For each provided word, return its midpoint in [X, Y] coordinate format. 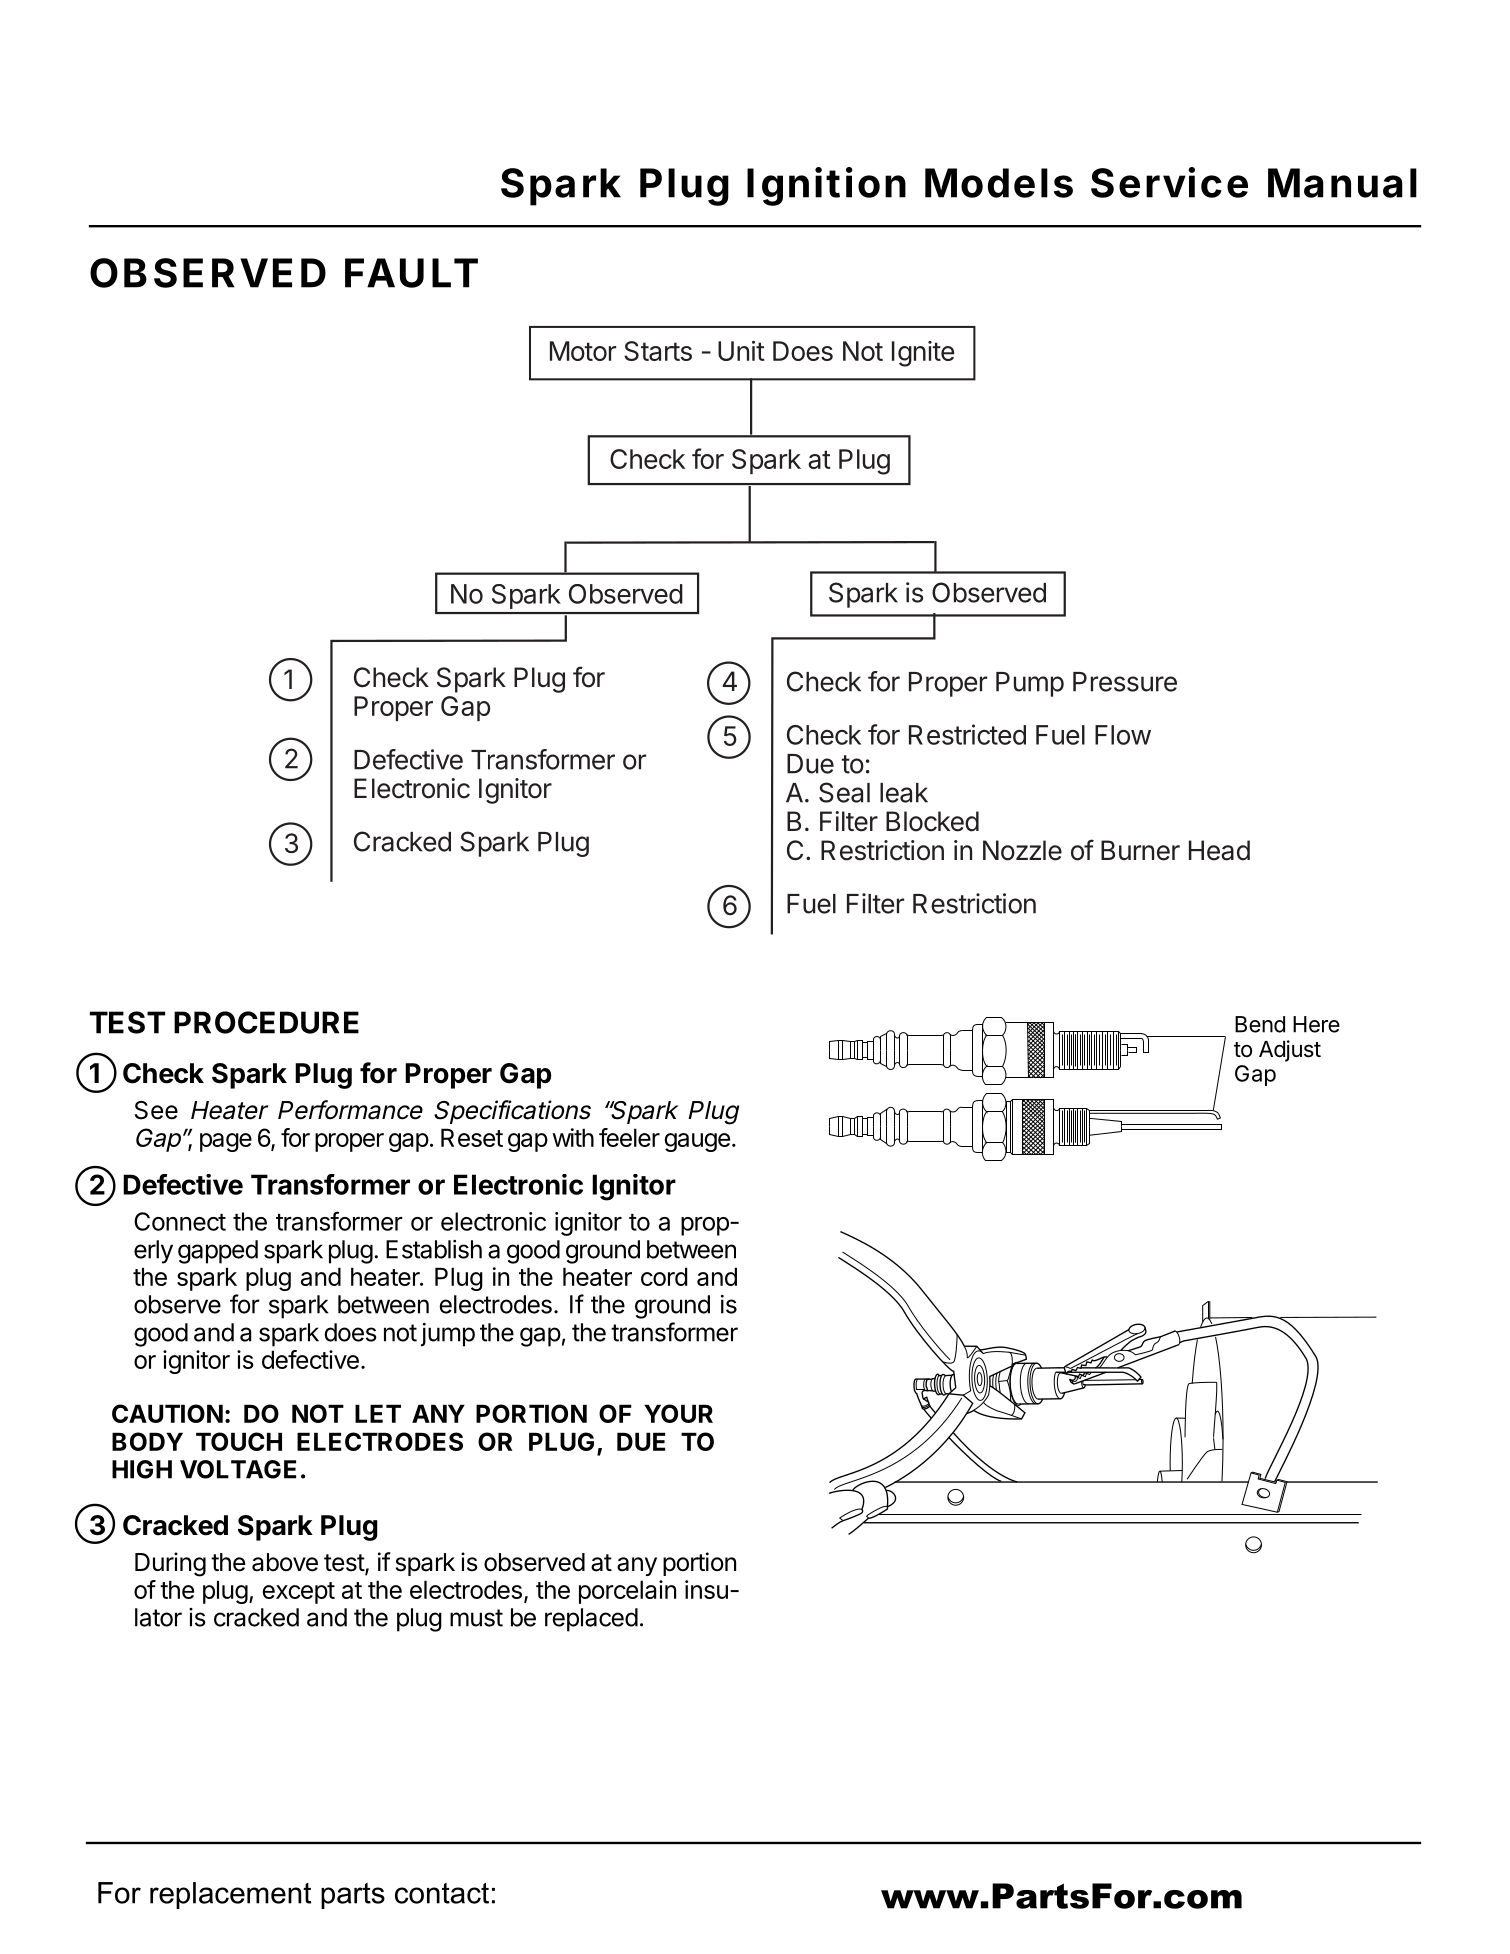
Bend [1260, 1024]
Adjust [1290, 1051]
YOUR [678, 1413]
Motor [583, 351]
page [226, 1142]
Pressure [1125, 682]
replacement [230, 1895]
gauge [697, 1142]
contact [442, 1893]
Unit [741, 351]
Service [1169, 182]
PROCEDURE [266, 1022]
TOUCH [239, 1441]
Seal [844, 792]
